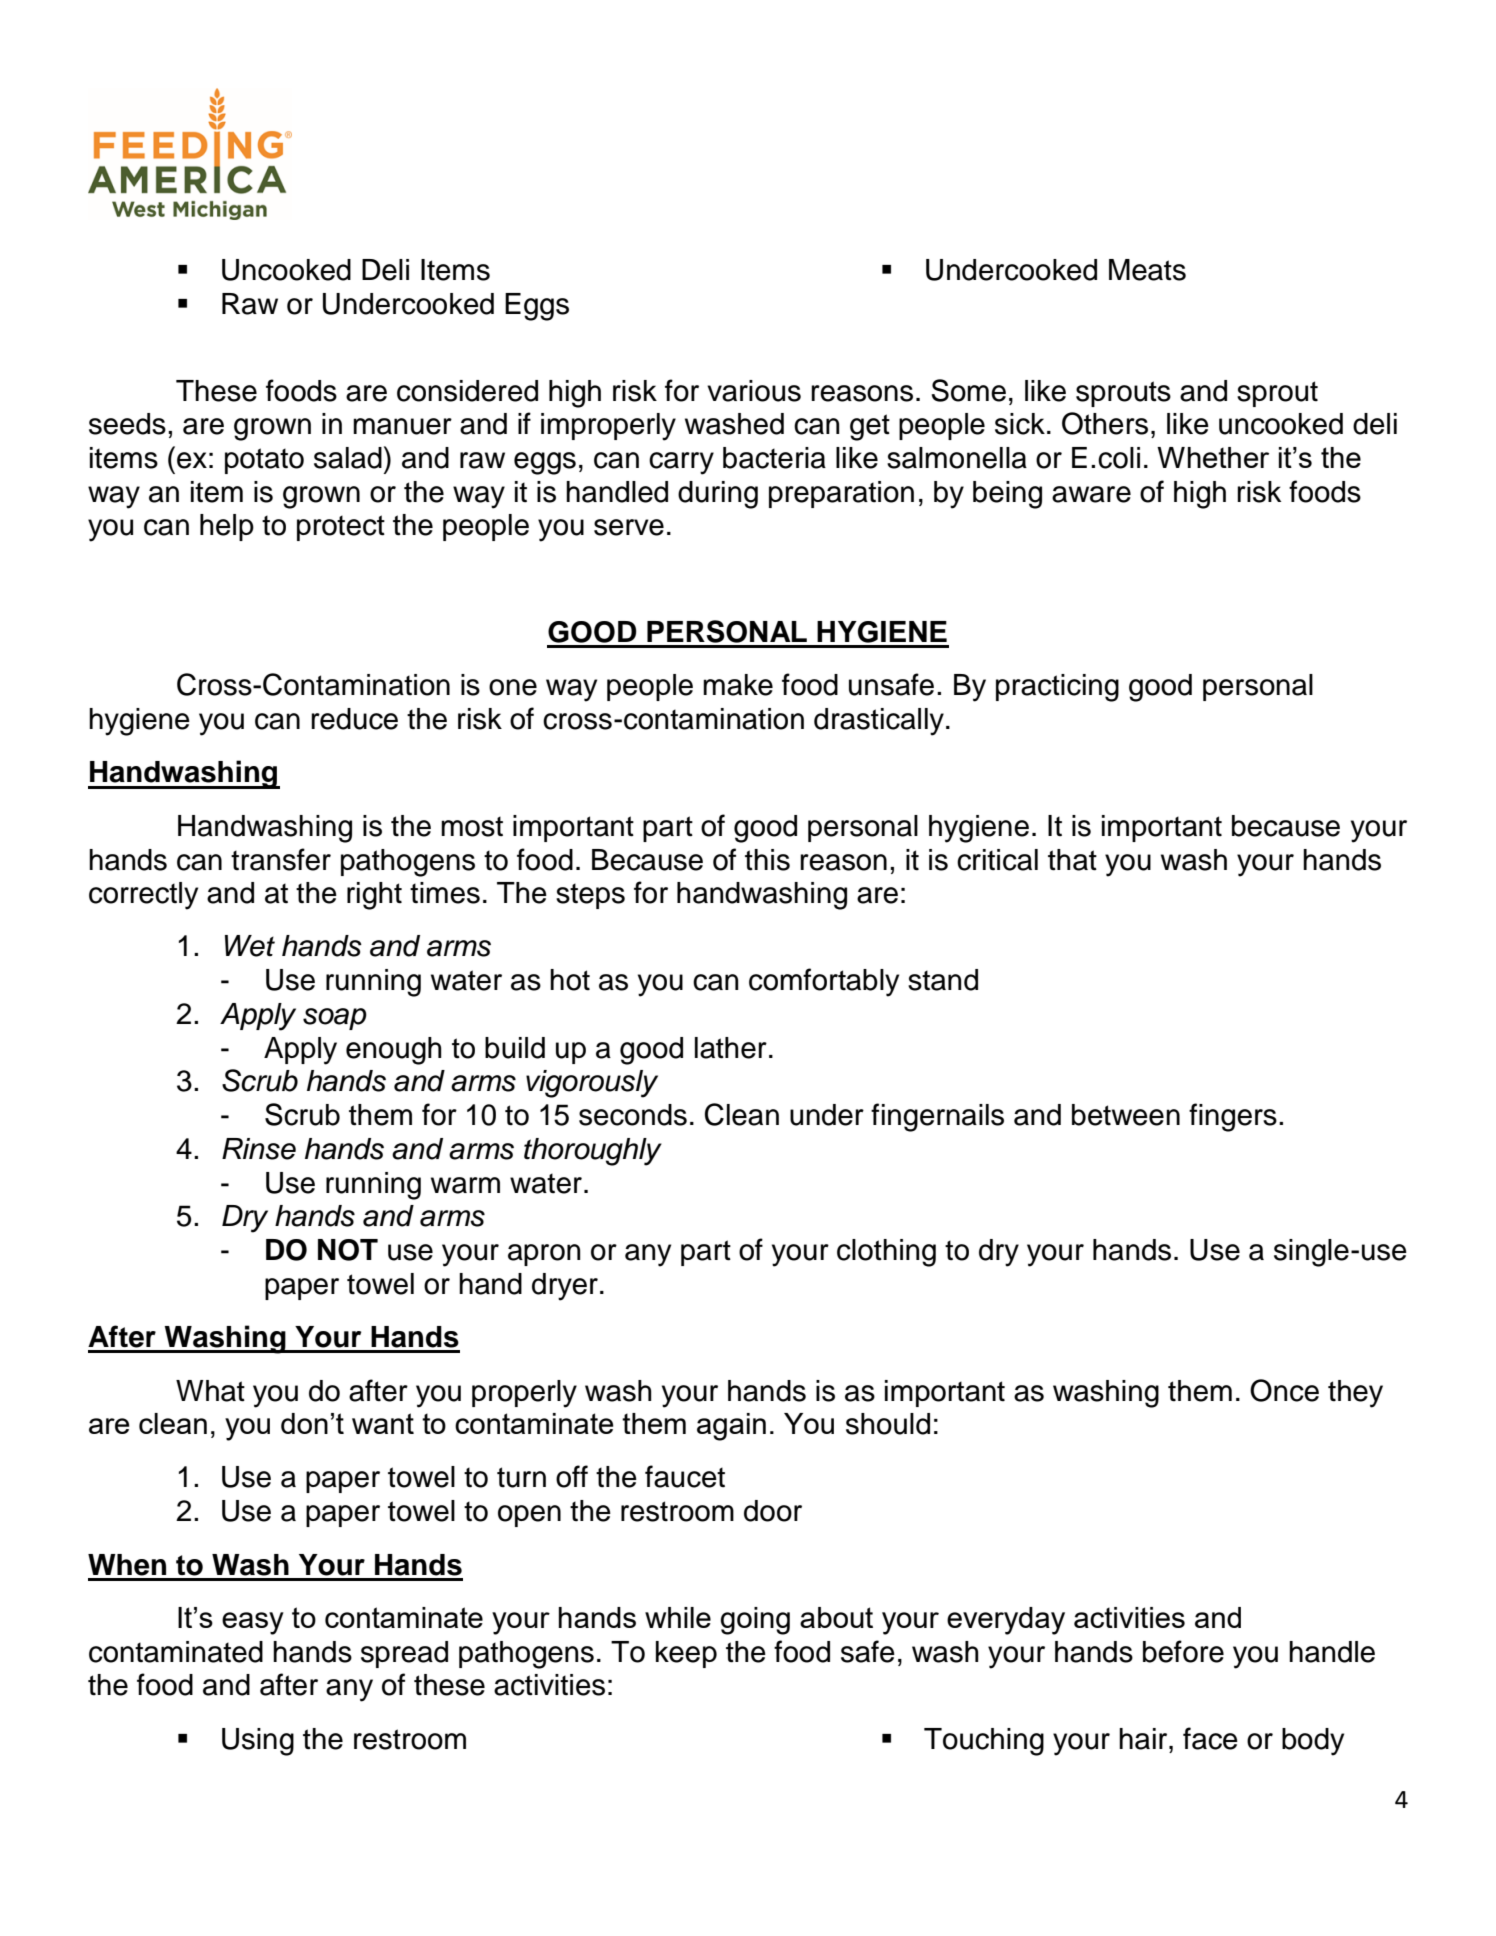  Describe the element at coordinates (686, 1654) in the screenshot. I see `keep` at that location.
